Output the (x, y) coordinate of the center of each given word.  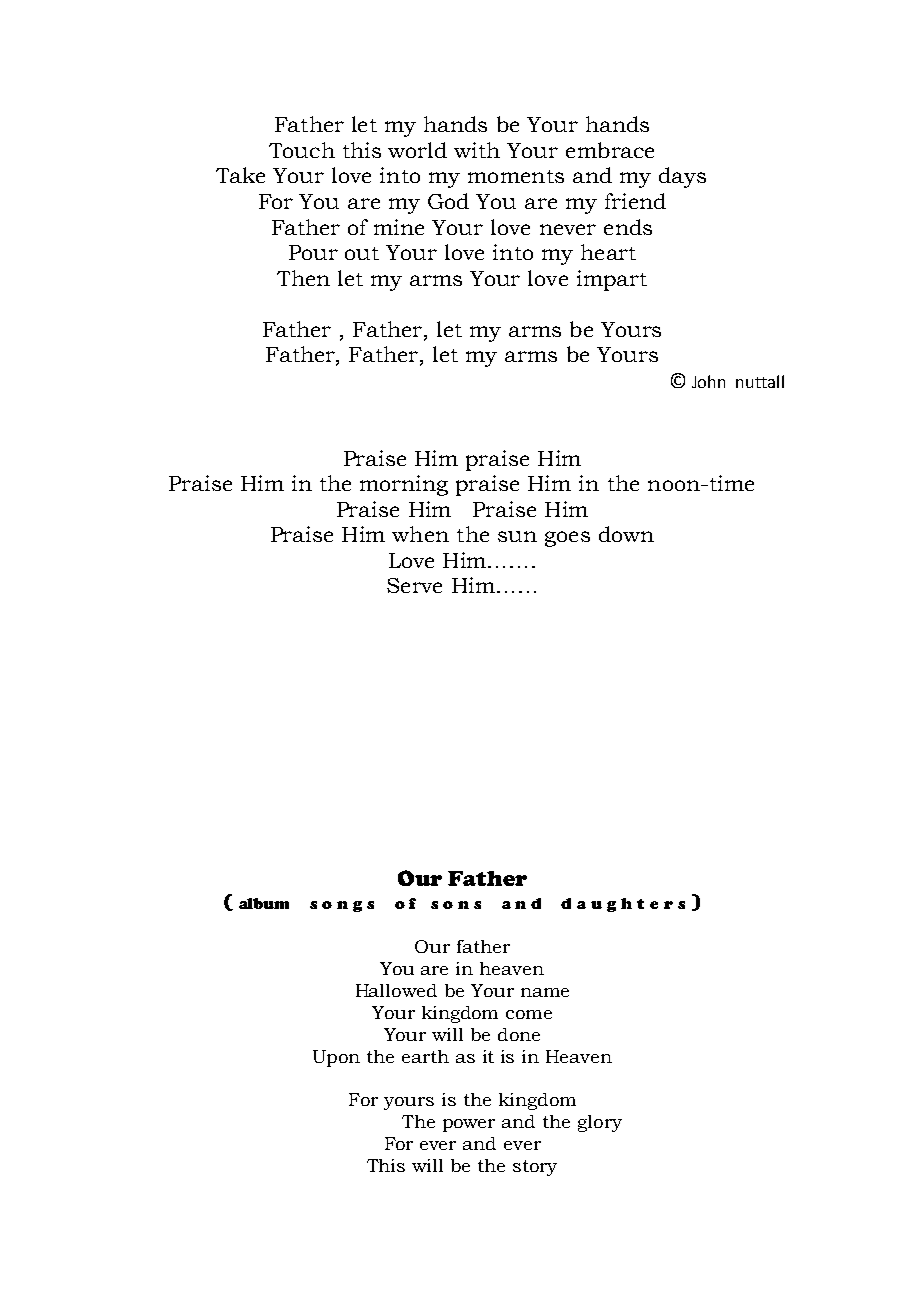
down (626, 534)
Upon (336, 1058)
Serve (414, 585)
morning (404, 485)
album (264, 903)
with (477, 150)
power (469, 1125)
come (529, 1014)
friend (635, 201)
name (545, 992)
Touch (302, 150)
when (420, 534)
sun (517, 536)
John (708, 381)
